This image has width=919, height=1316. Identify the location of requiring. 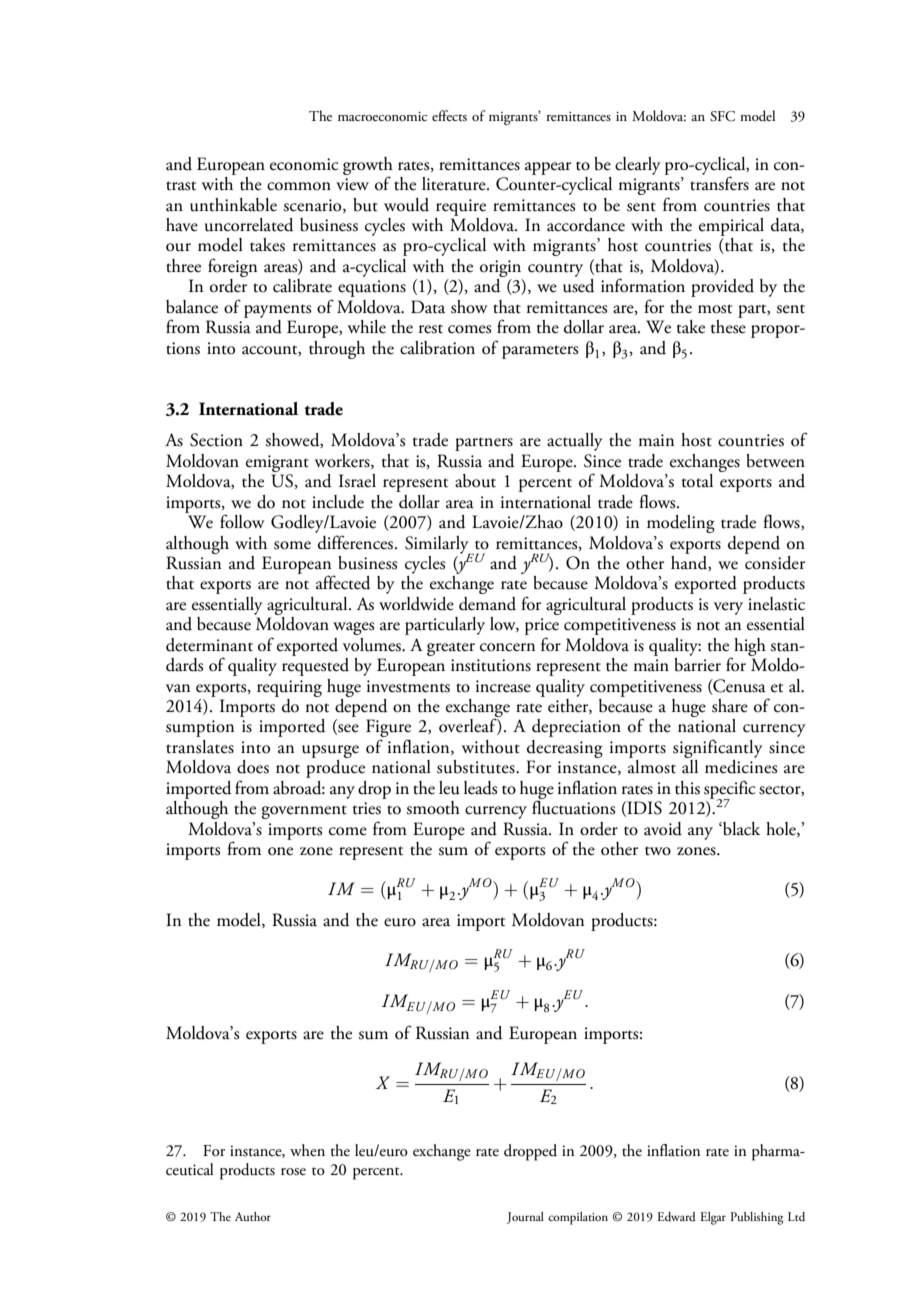
(289, 688).
